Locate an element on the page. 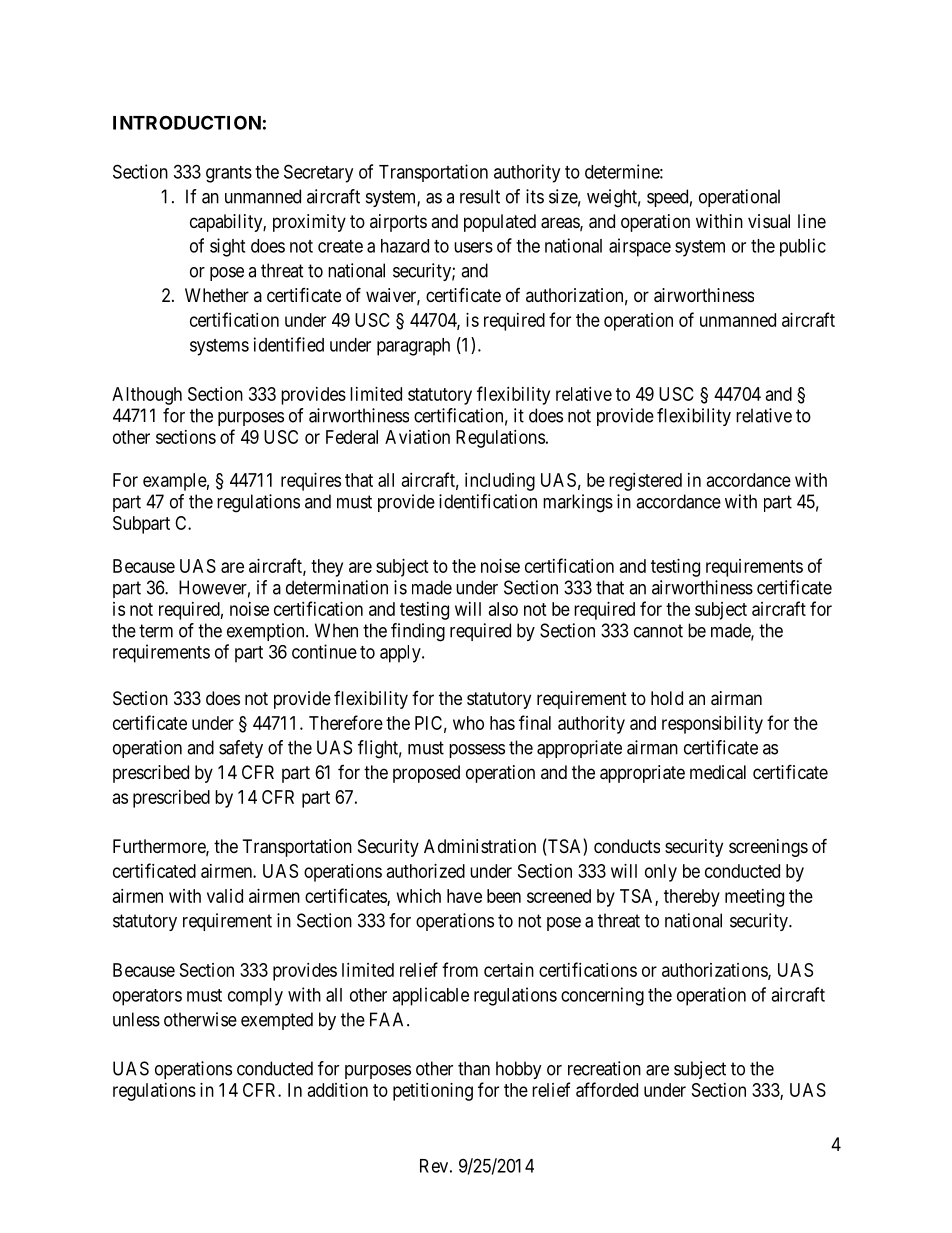 This document has width=952, height=1233. cannot is located at coordinates (658, 631).
